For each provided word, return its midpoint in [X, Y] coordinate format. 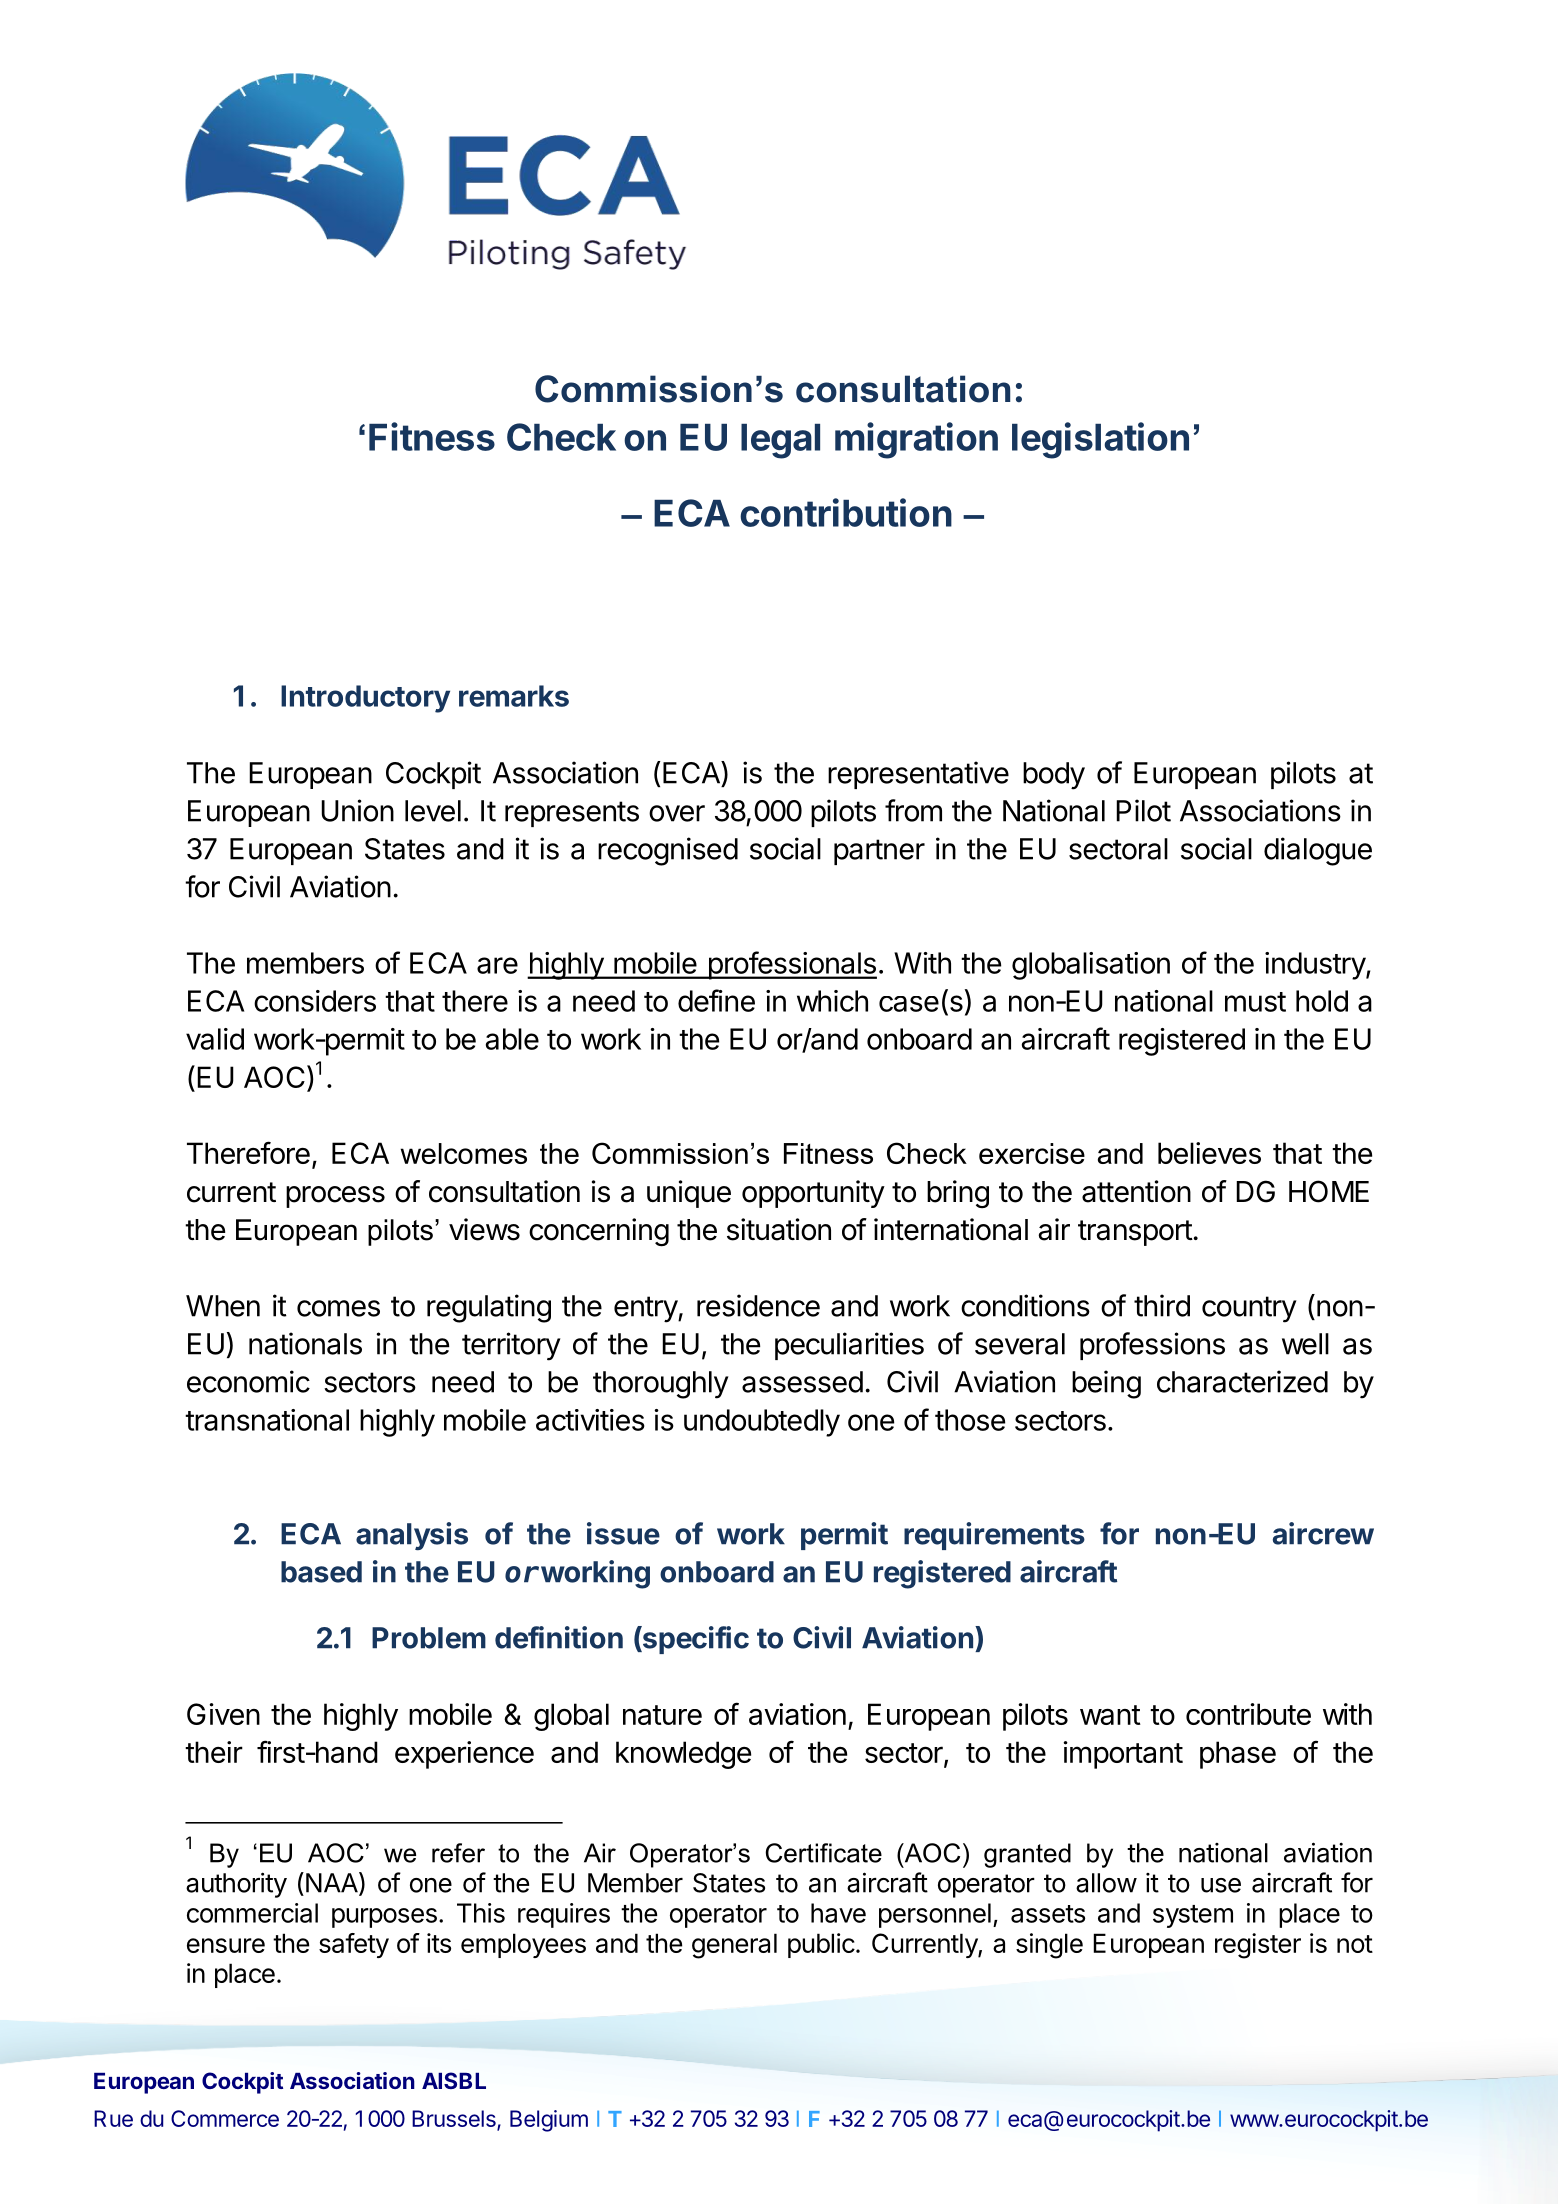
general [734, 1946]
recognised [668, 851]
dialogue [1318, 851]
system [1193, 1916]
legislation [1100, 440]
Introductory [365, 699]
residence [758, 1305]
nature [662, 1715]
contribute [1248, 1714]
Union [357, 810]
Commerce [225, 2118]
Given [223, 1714]
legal [780, 441]
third [1162, 1305]
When [223, 1306]
